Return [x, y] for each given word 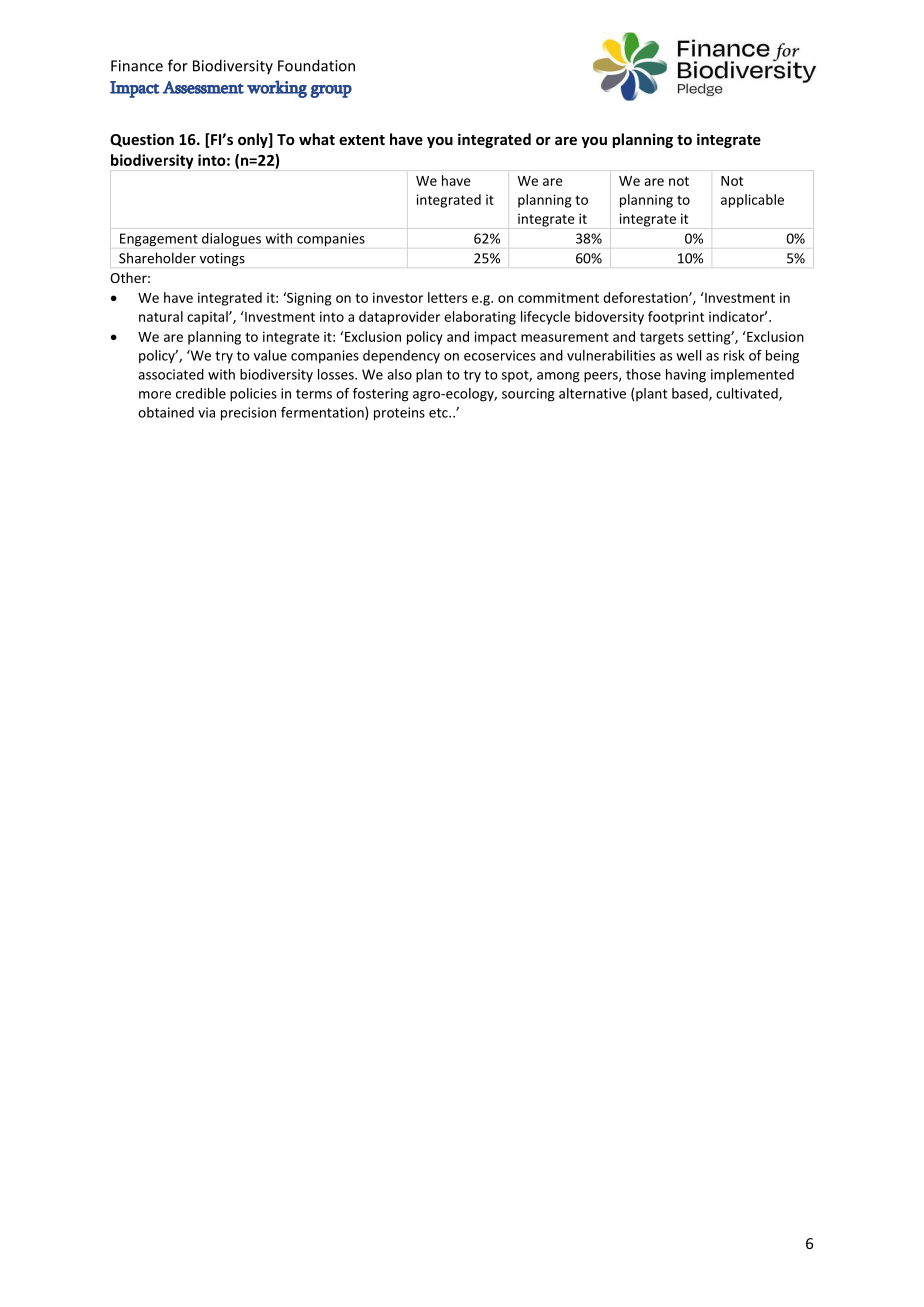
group [331, 91]
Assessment [203, 87]
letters [447, 297]
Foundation [316, 65]
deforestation [646, 297]
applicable [752, 201]
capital [208, 318]
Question [142, 140]
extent [362, 140]
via [206, 412]
